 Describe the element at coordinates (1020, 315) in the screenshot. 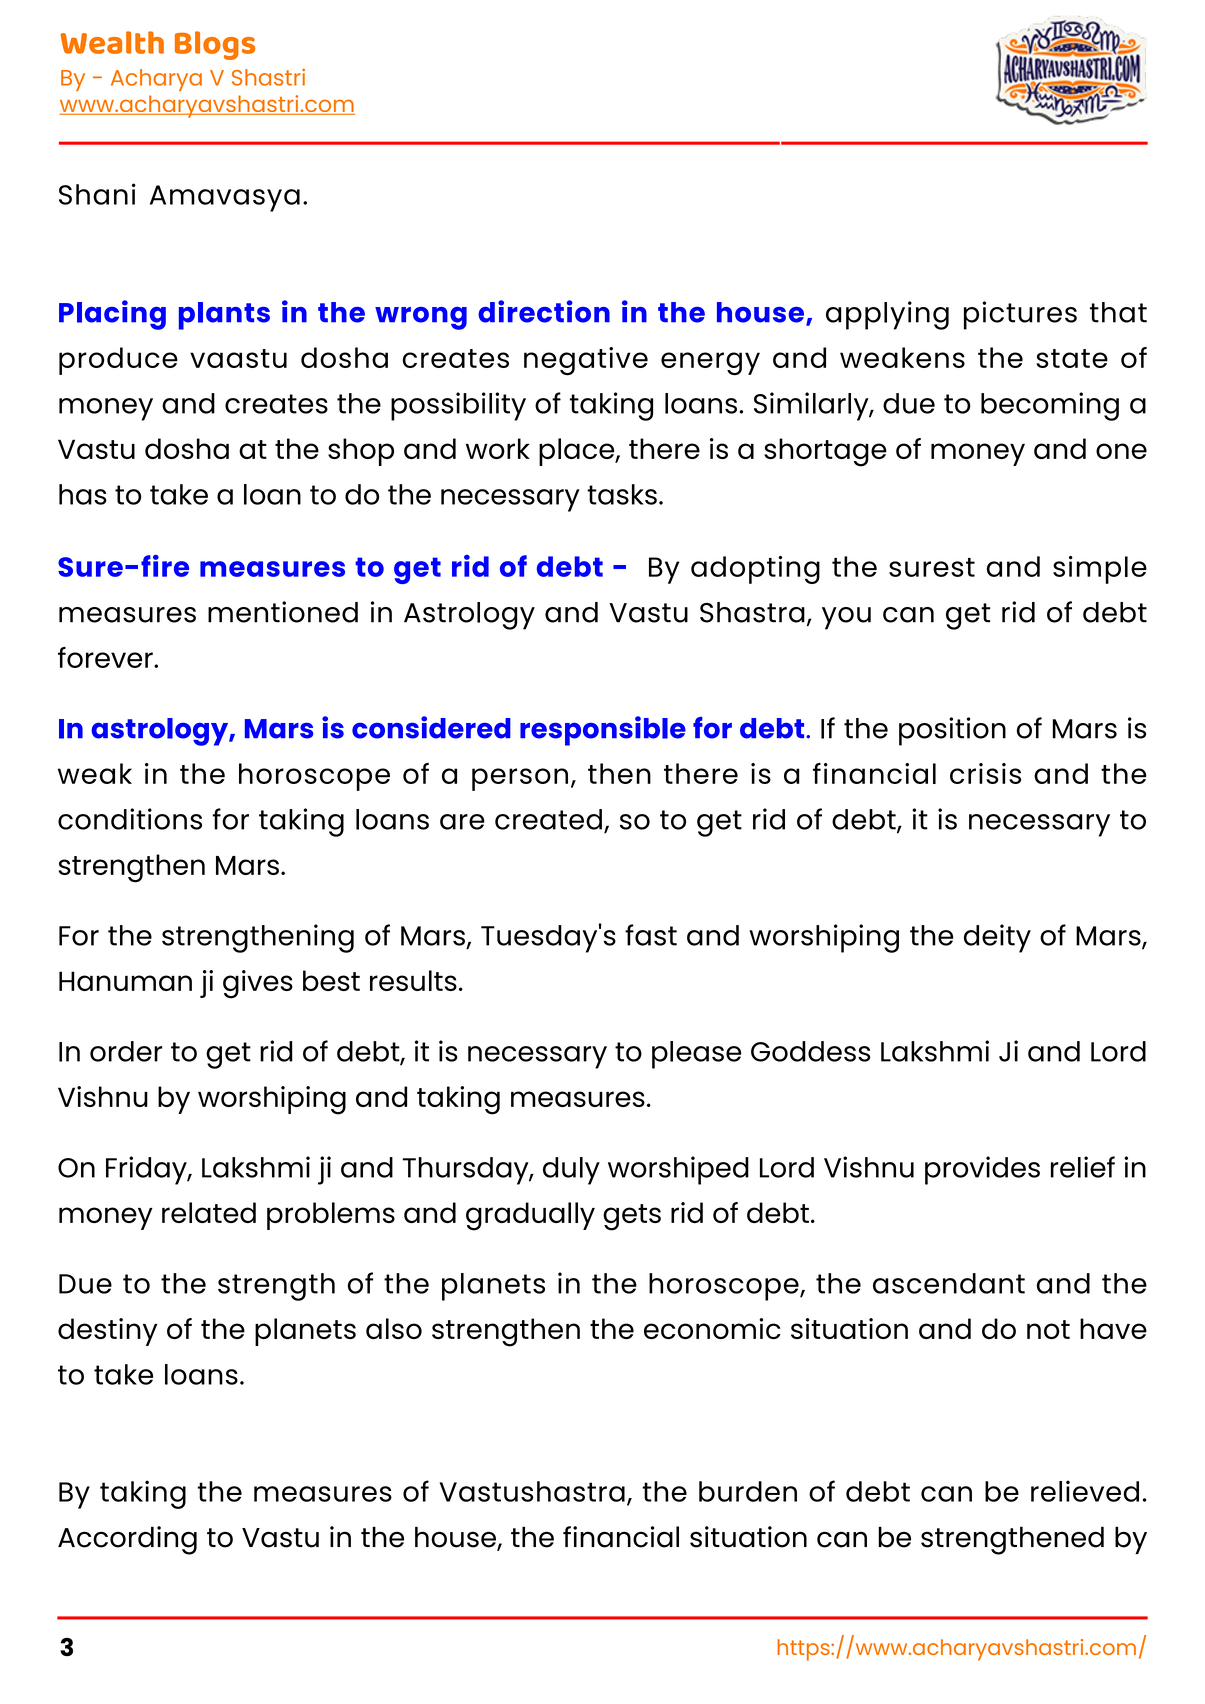

I see `pictures` at that location.
